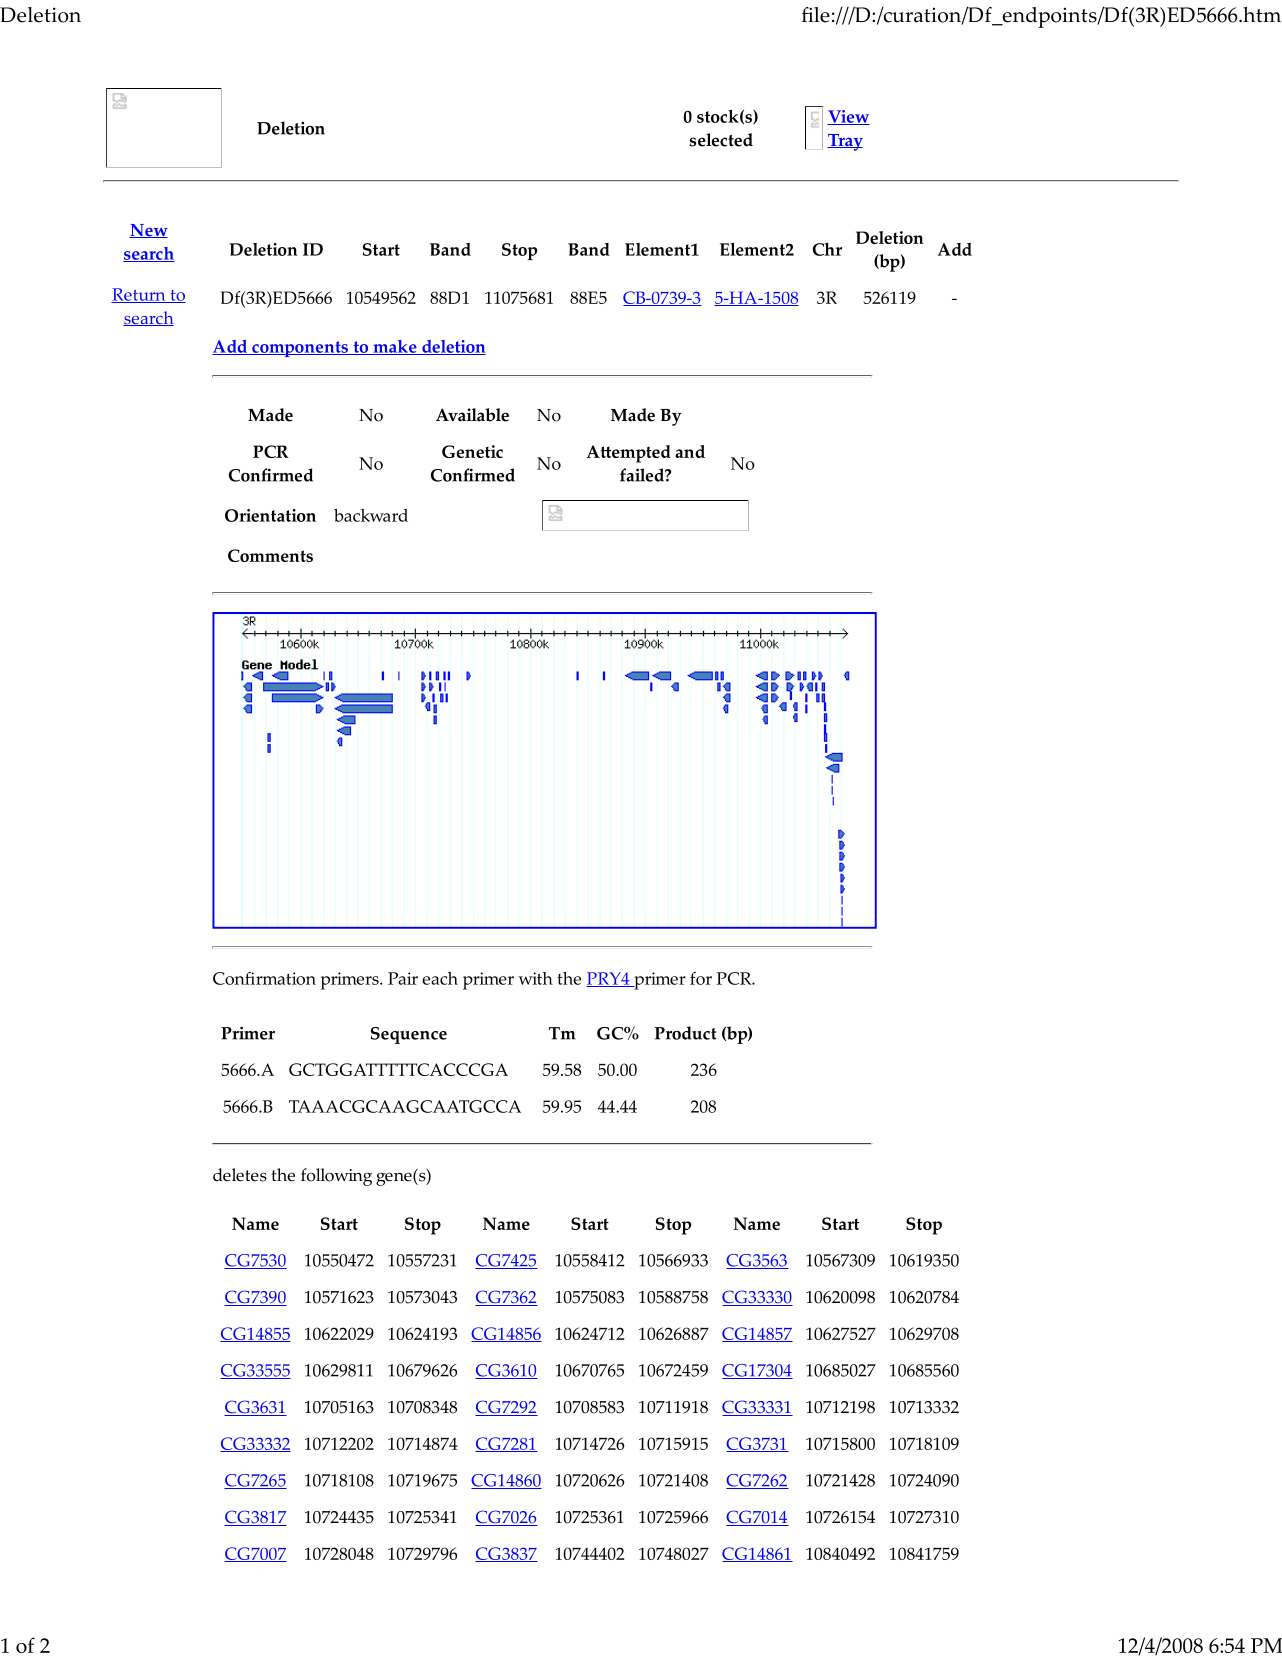  I want to click on each, so click(440, 978).
